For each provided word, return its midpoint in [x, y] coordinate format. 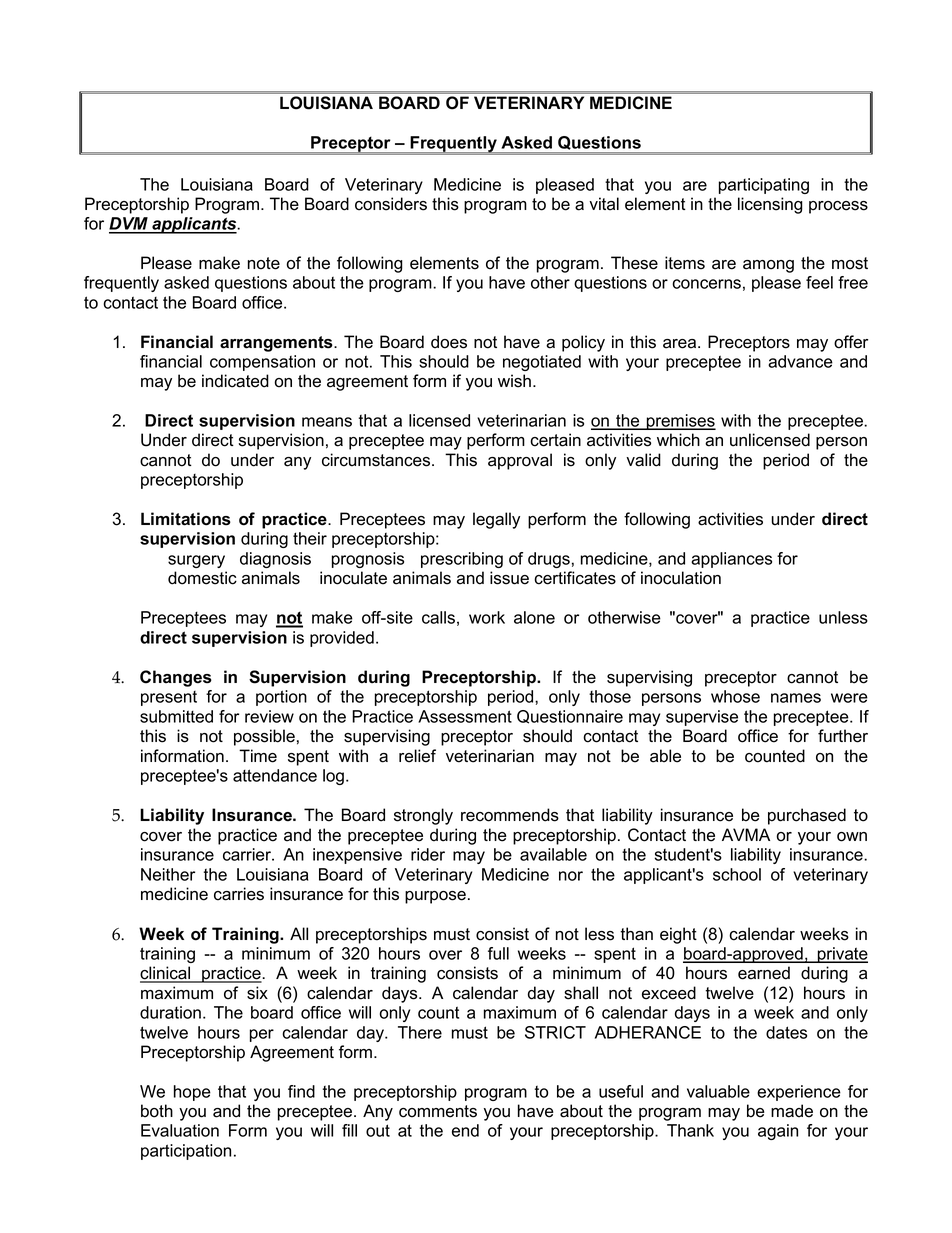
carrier [248, 854]
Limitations [186, 519]
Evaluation [180, 1130]
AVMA [746, 834]
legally [496, 520]
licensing [770, 205]
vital [604, 204]
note [264, 263]
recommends [510, 815]
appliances [731, 560]
